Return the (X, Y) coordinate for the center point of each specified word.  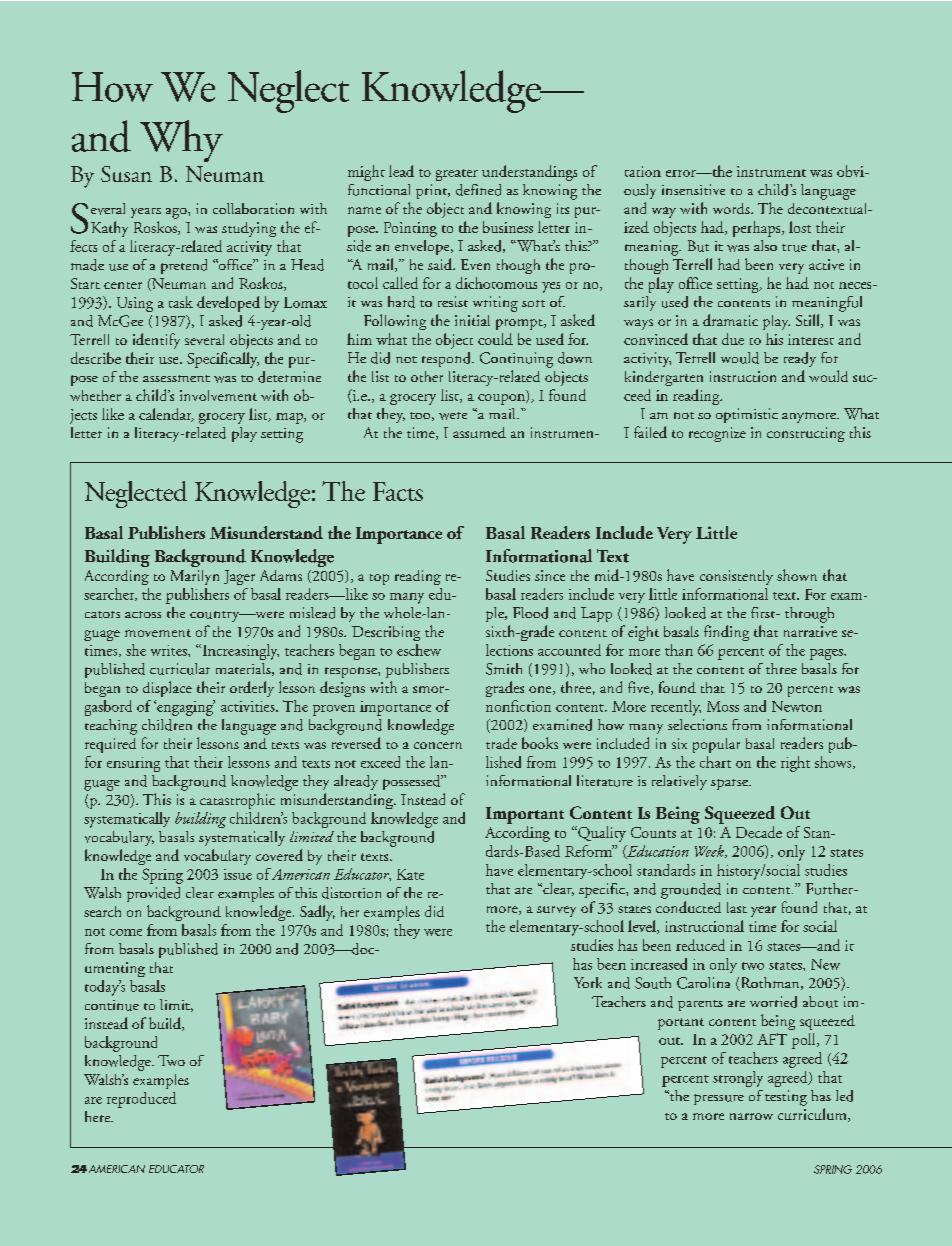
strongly (738, 1079)
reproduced (141, 1100)
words (732, 208)
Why (181, 141)
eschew (419, 650)
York (588, 982)
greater (457, 175)
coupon (502, 399)
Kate (410, 874)
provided (153, 894)
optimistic (747, 415)
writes (170, 650)
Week (710, 851)
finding (726, 633)
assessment (176, 378)
